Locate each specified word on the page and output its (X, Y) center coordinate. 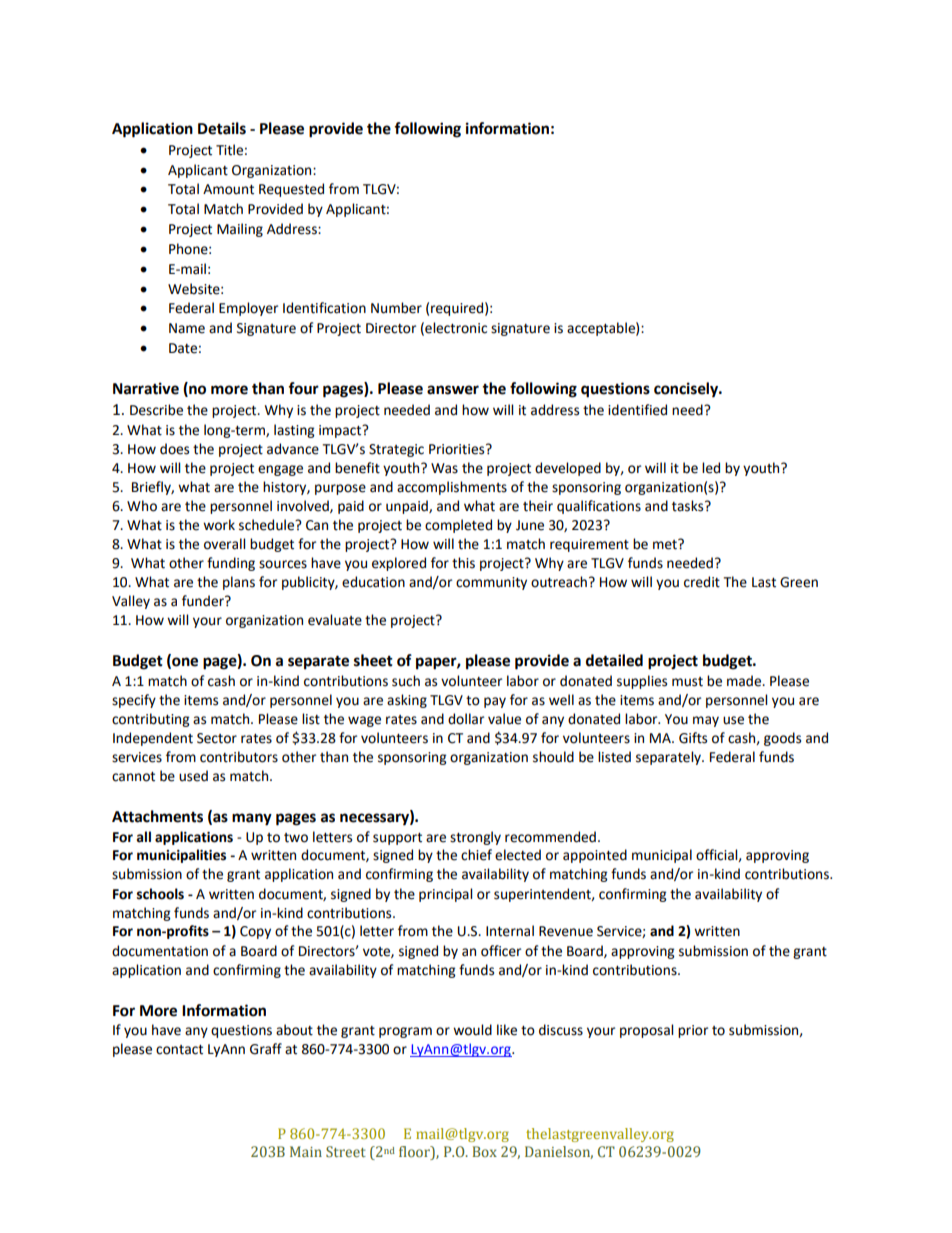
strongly (475, 838)
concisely (687, 390)
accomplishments (452, 488)
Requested (291, 190)
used (193, 776)
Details (222, 128)
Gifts (693, 738)
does (174, 449)
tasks (689, 506)
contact (179, 1050)
